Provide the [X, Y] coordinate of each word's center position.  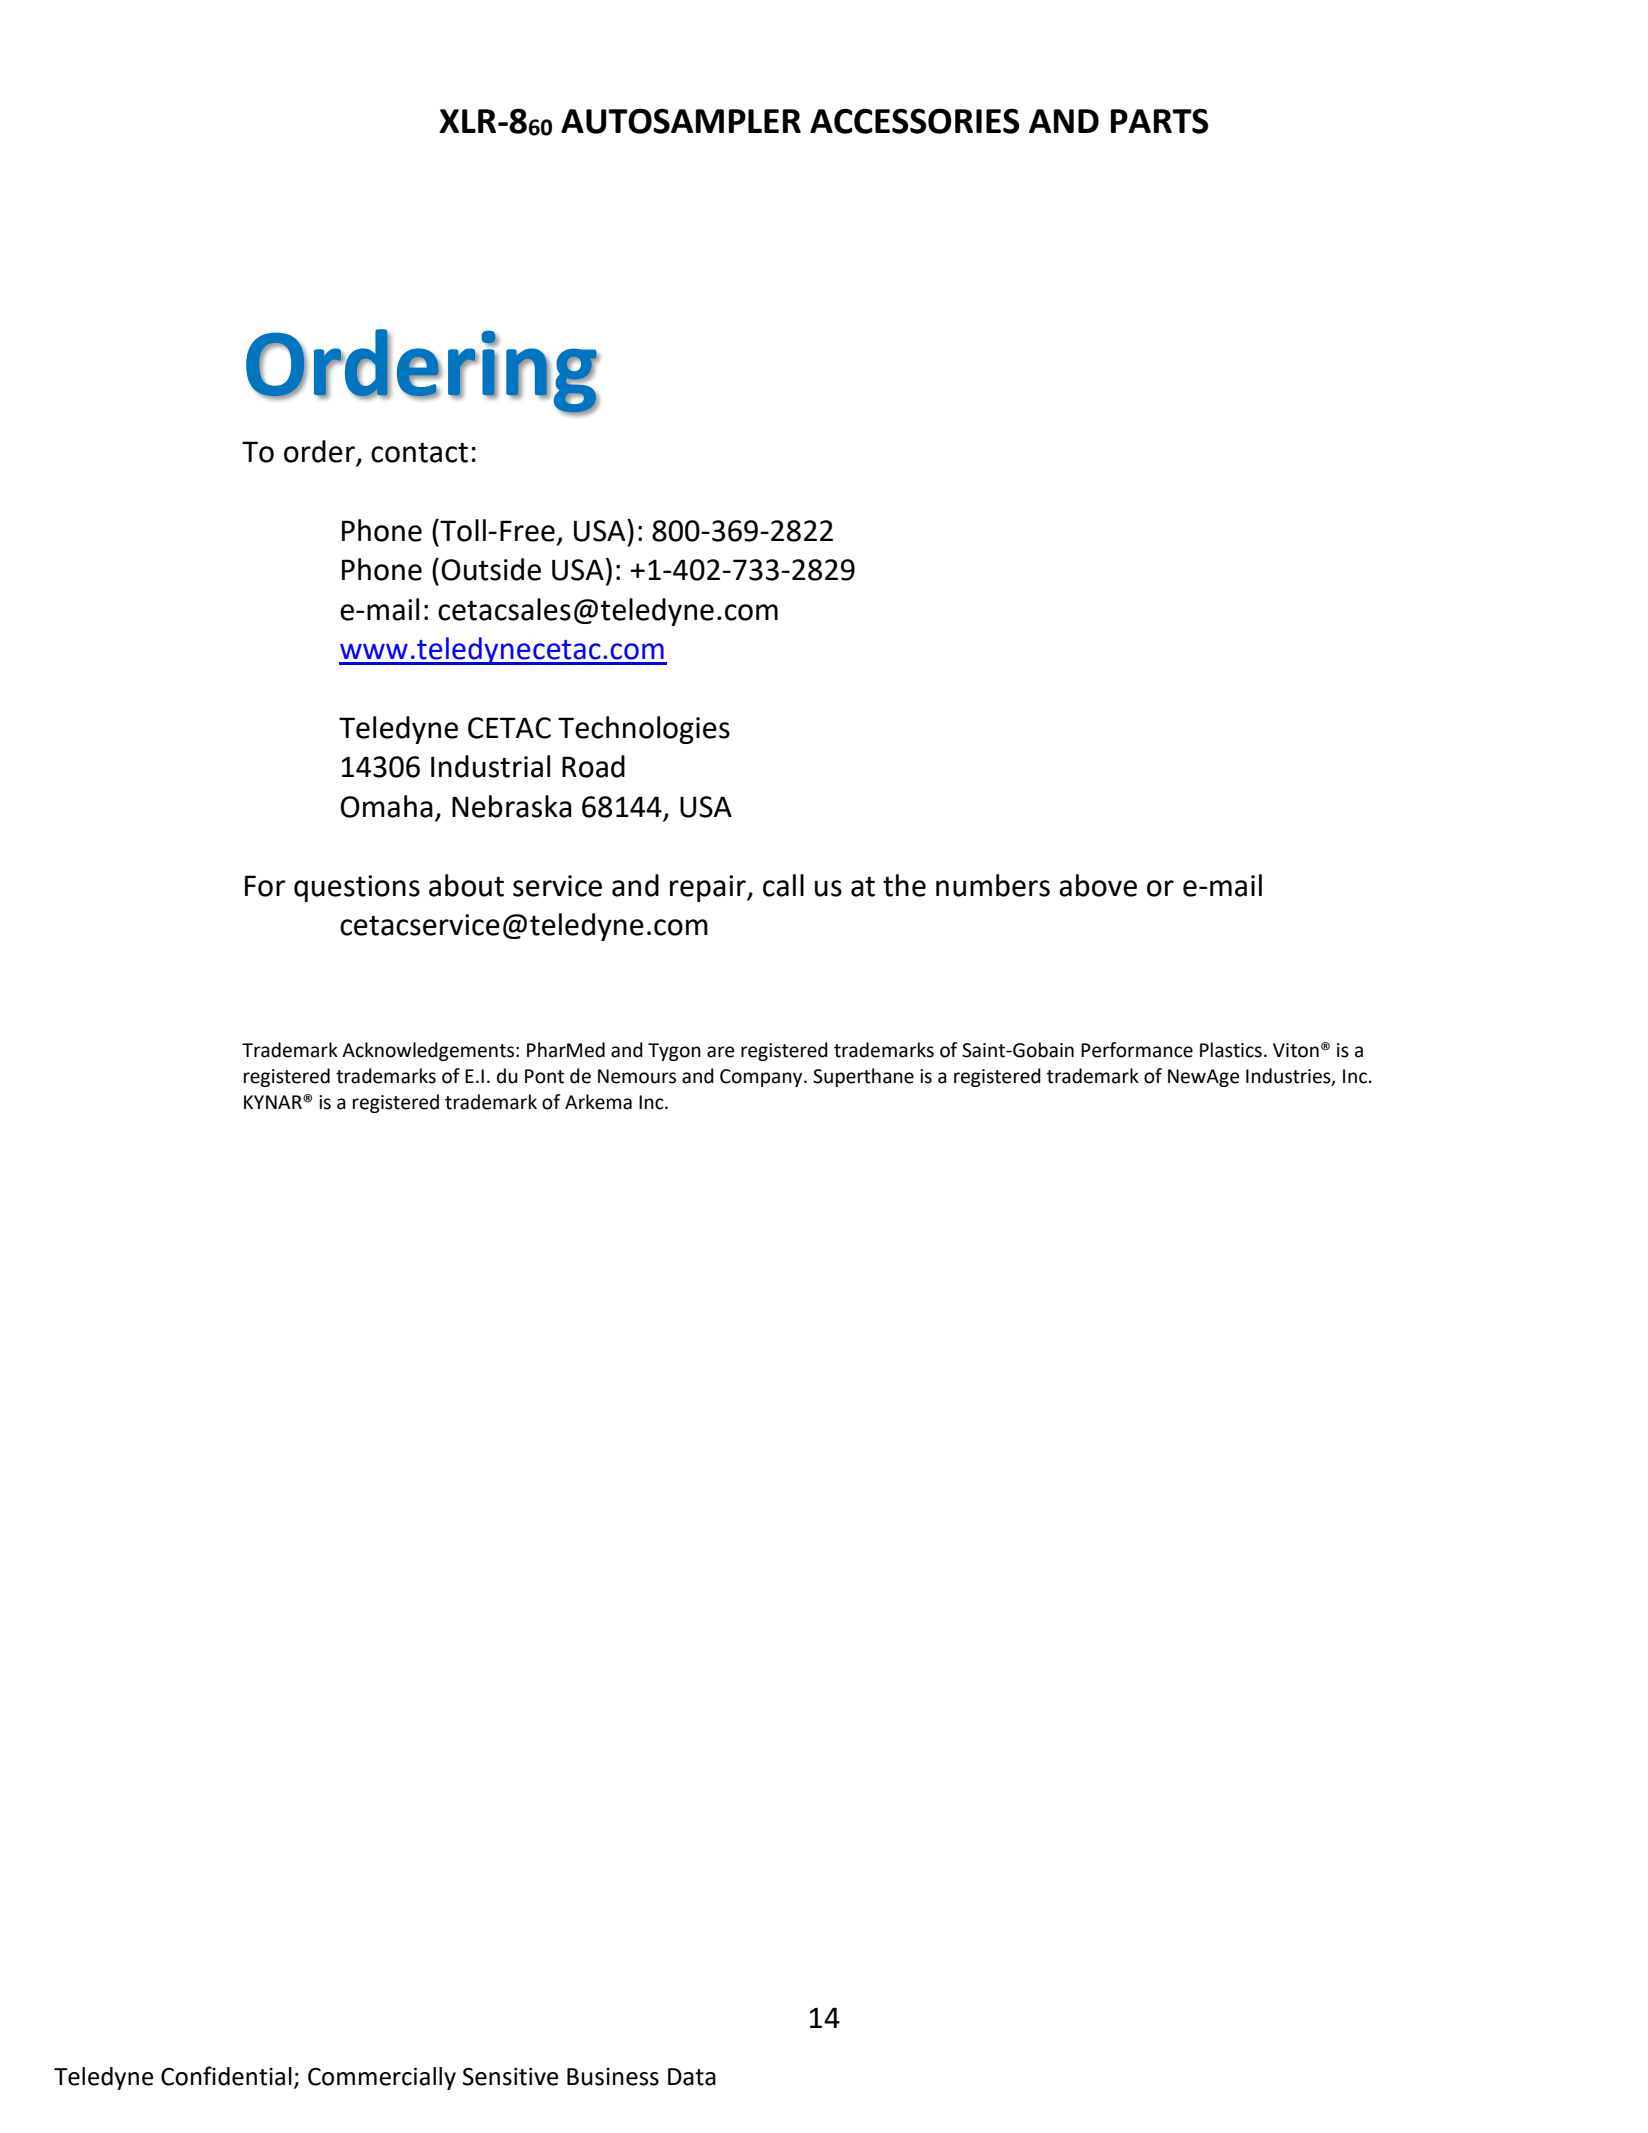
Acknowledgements [428, 1051]
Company [762, 1078]
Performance [1137, 1050]
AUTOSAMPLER [681, 121]
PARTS [1160, 121]
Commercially [382, 2078]
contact [419, 453]
